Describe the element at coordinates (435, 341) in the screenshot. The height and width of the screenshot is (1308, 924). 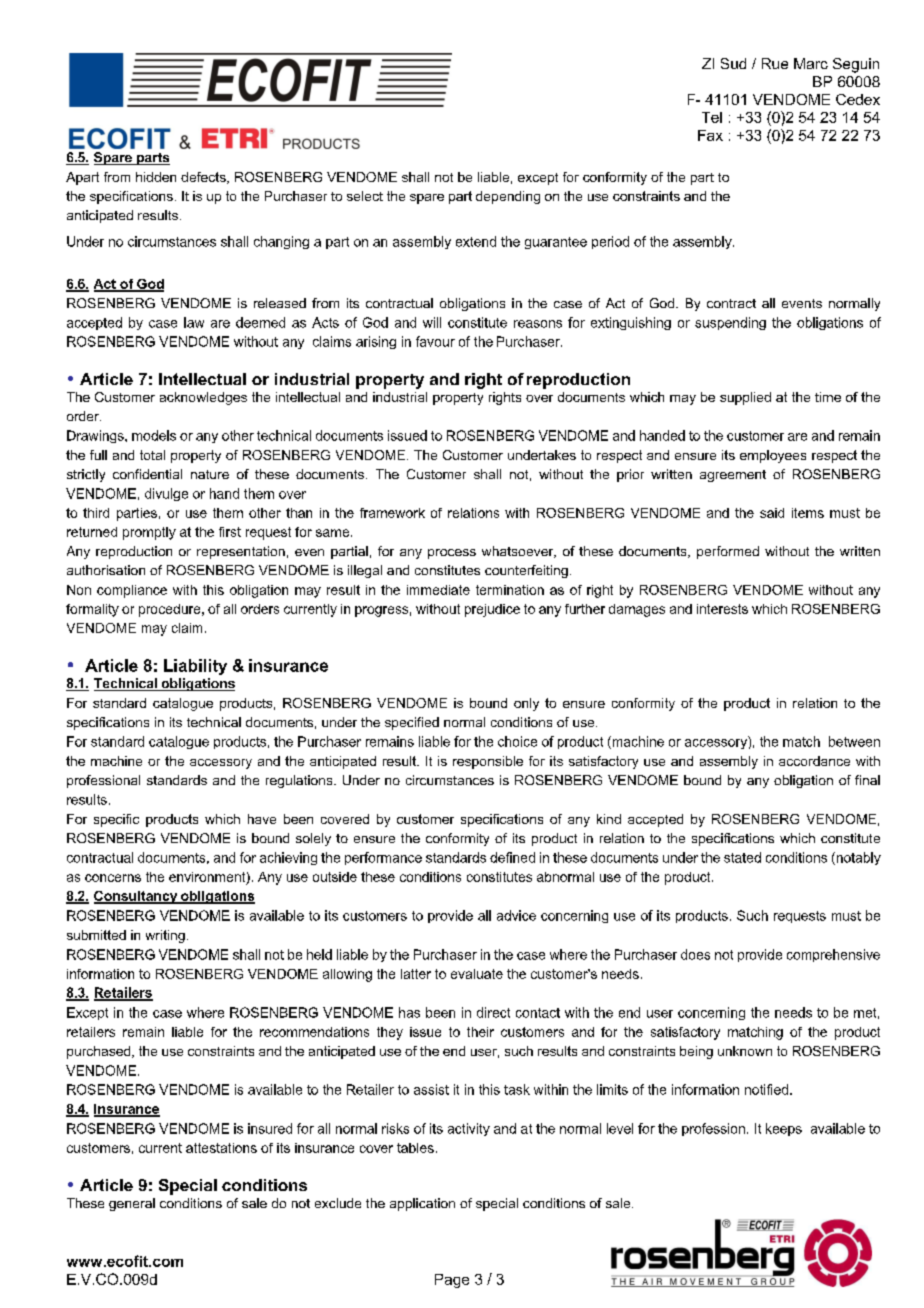
I see `favour` at that location.
